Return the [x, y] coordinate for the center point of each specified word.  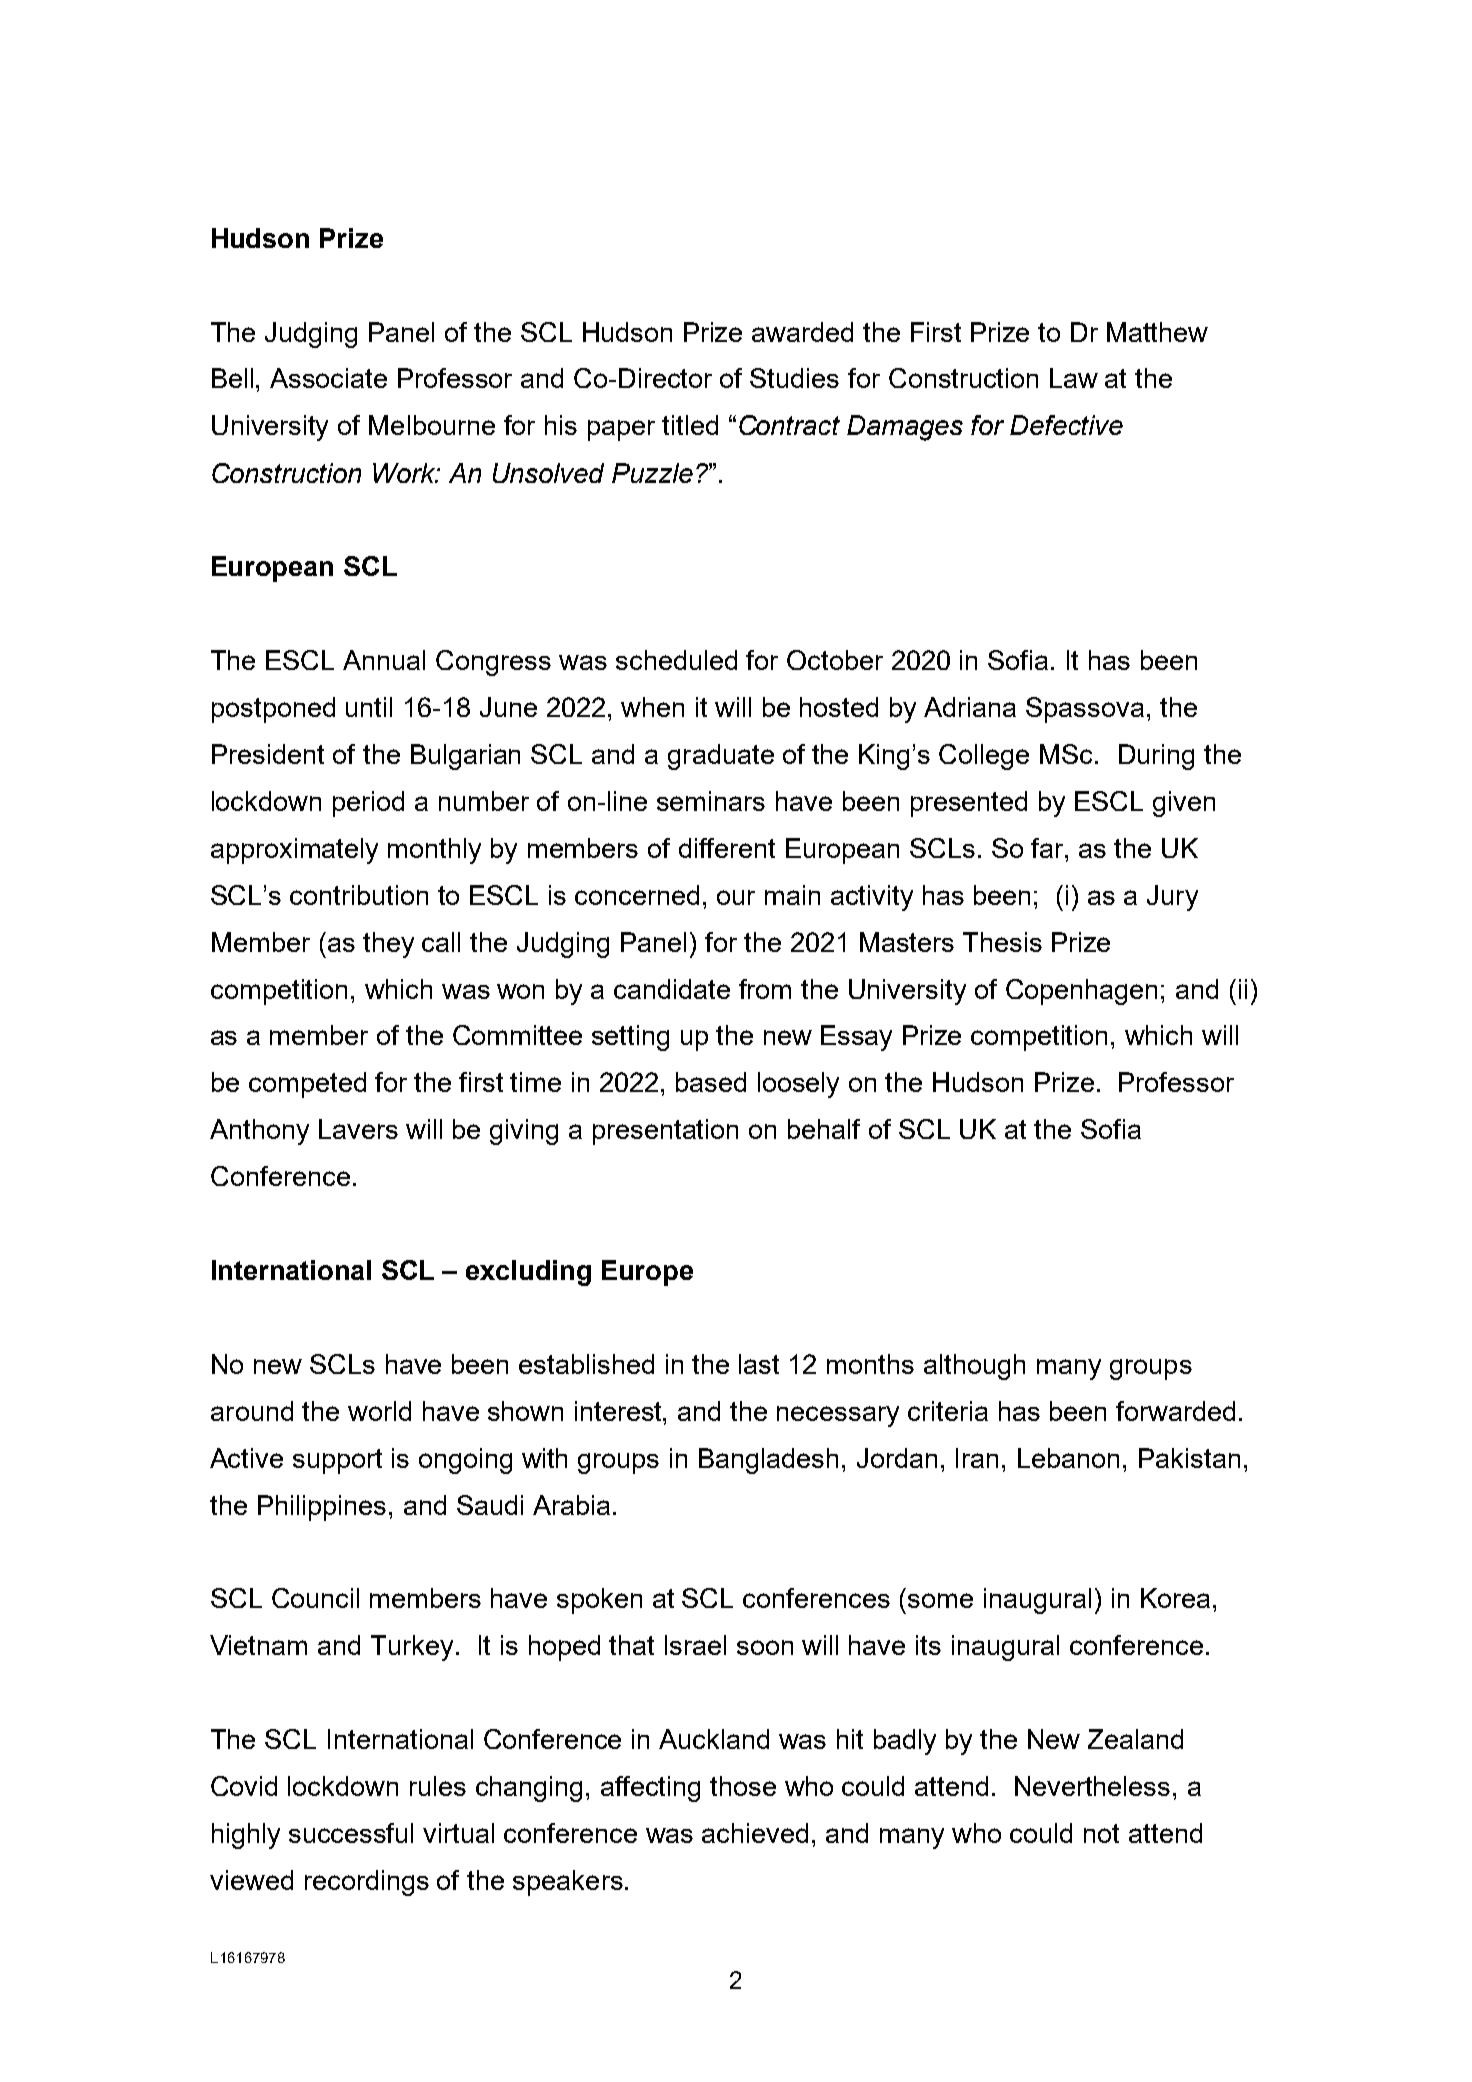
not [1101, 1833]
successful [351, 1833]
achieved [755, 1833]
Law [1074, 378]
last [759, 1364]
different [727, 848]
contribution [359, 895]
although [974, 1367]
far [1048, 848]
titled [690, 425]
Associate [328, 378]
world [379, 1411]
